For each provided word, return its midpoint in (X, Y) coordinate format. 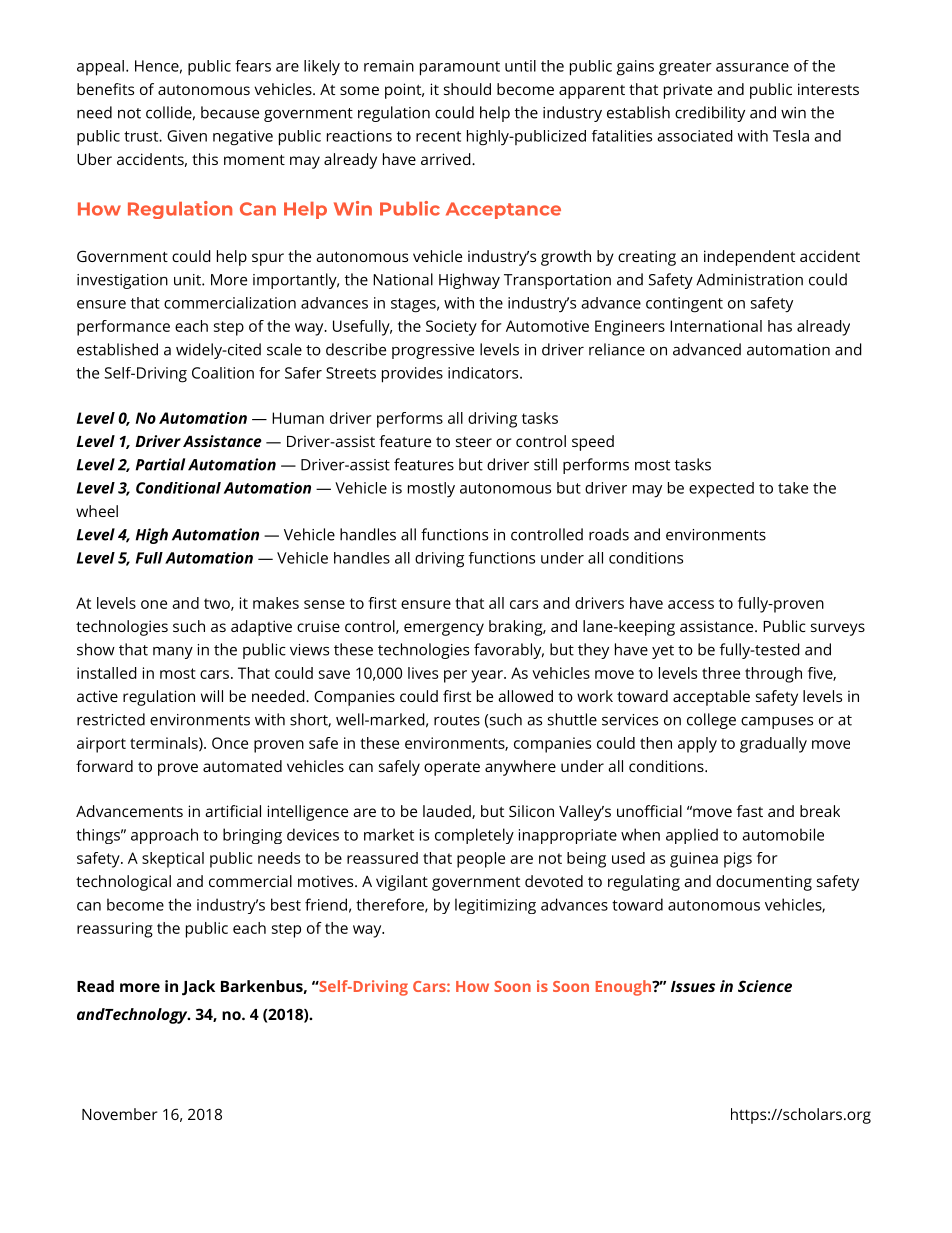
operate (452, 769)
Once (230, 743)
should (467, 89)
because (230, 112)
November (120, 1114)
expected (721, 490)
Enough (624, 988)
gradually (773, 745)
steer (474, 442)
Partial (160, 464)
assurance (752, 67)
